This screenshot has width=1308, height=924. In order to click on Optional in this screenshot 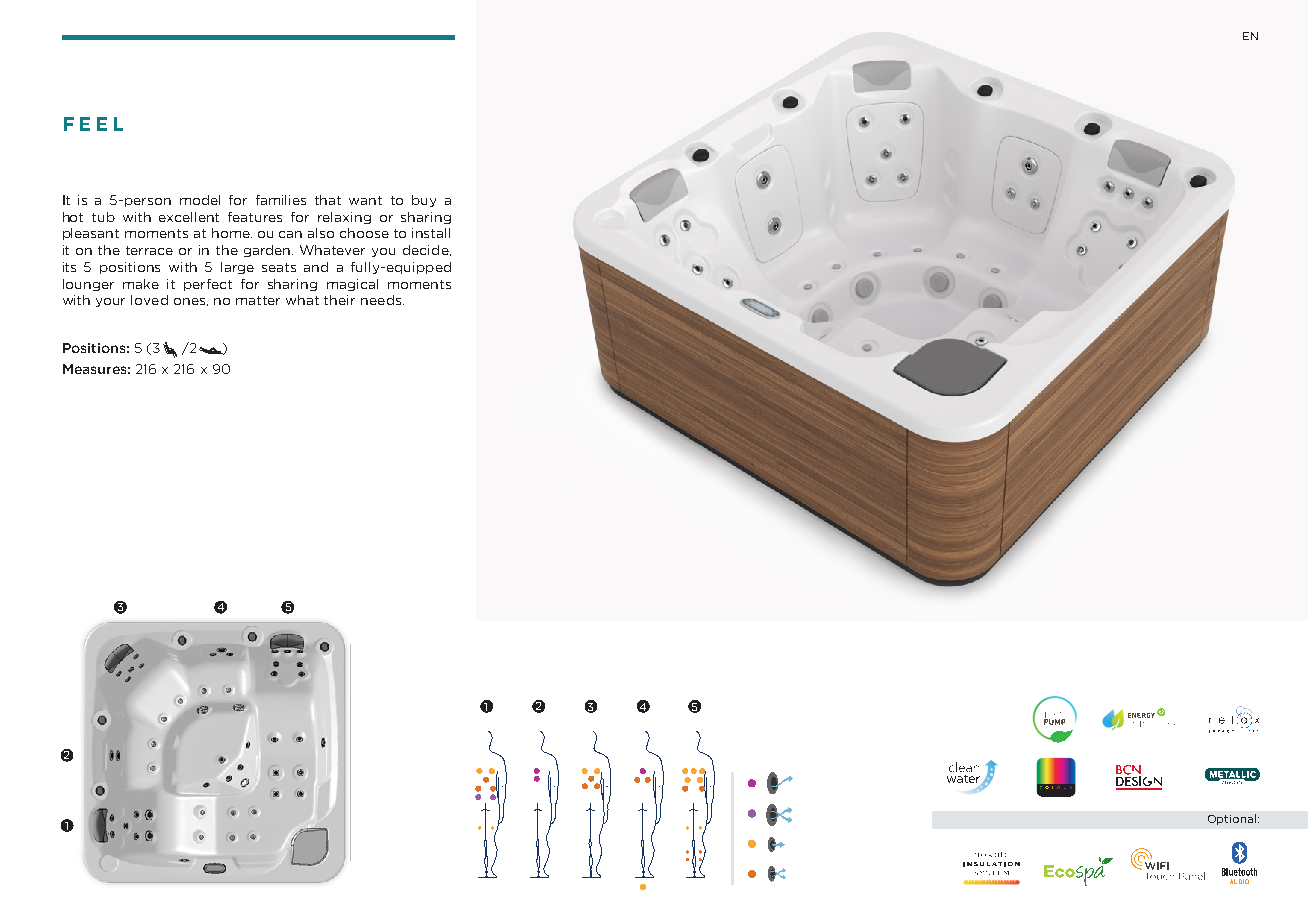, I will do `click(1232, 819)`.
